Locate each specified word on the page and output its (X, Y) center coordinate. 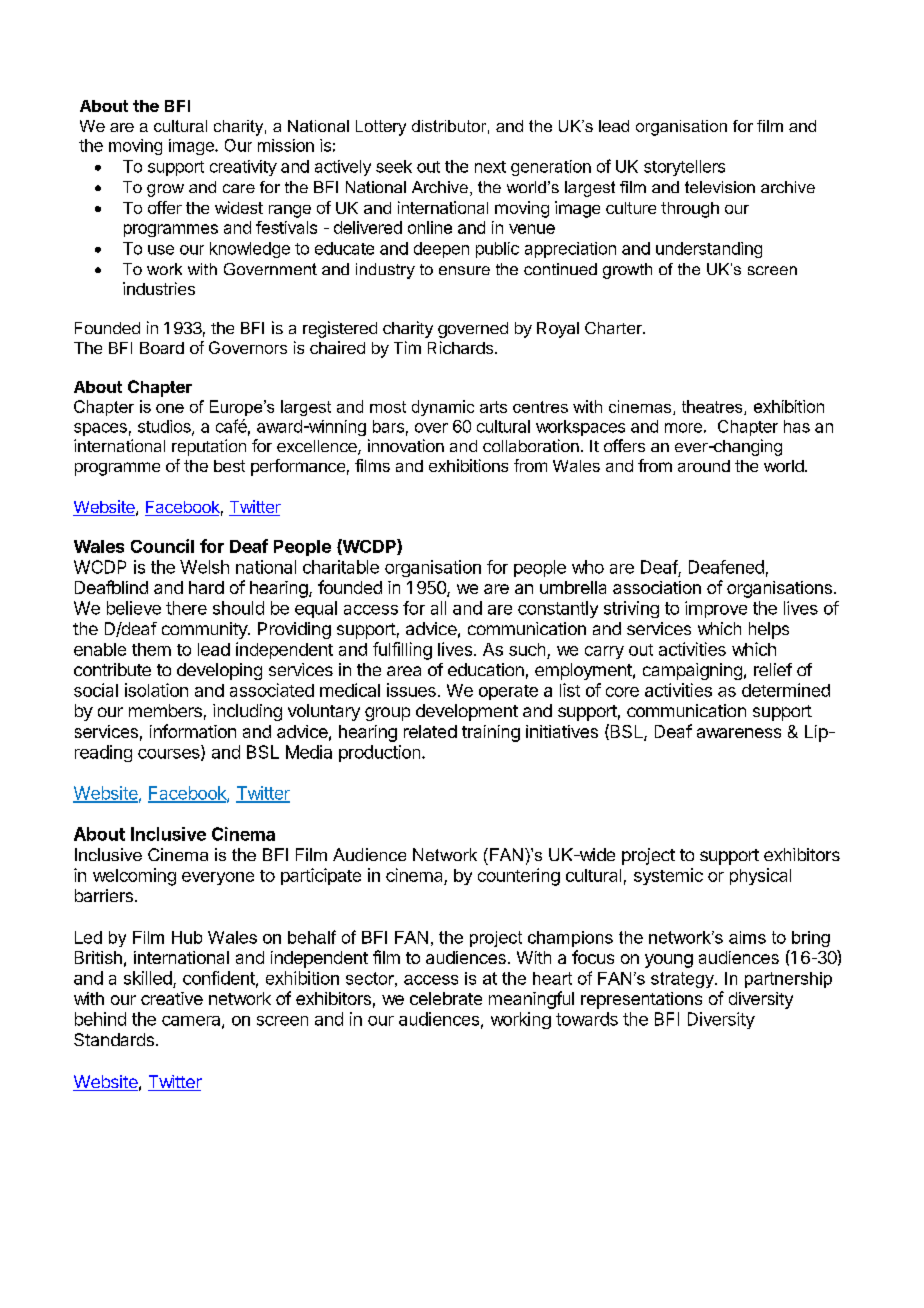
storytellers (684, 168)
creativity (243, 168)
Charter (614, 328)
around (704, 466)
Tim (407, 347)
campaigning (692, 671)
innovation (406, 445)
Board (162, 348)
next (490, 167)
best (229, 466)
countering (519, 877)
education (486, 669)
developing (219, 671)
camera (192, 1022)
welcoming (134, 877)
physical (760, 876)
